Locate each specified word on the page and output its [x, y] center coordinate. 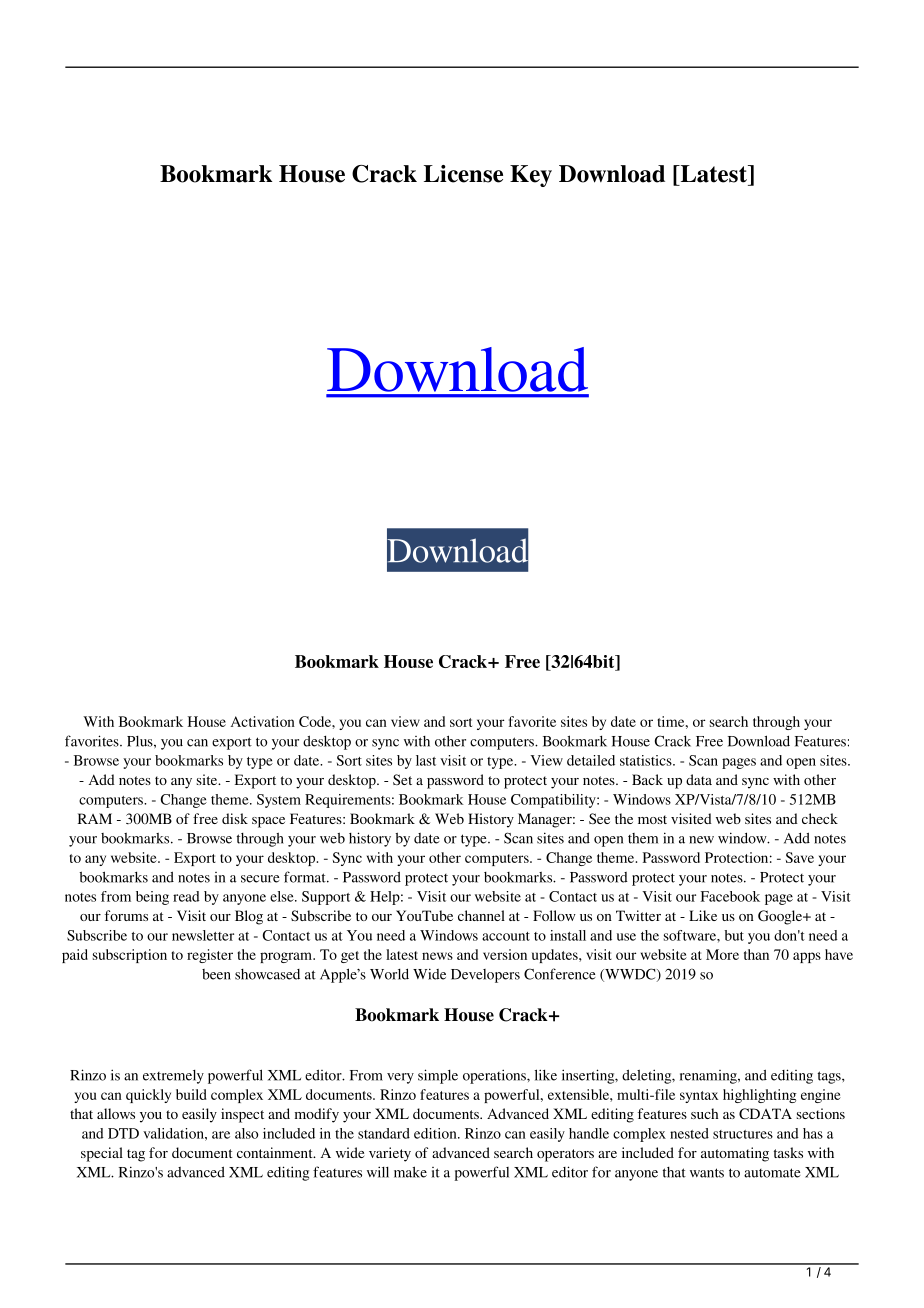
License [463, 174]
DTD [123, 1133]
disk [235, 818]
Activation [263, 721]
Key [531, 176]
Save [800, 857]
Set [402, 779]
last [426, 760]
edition [436, 1133]
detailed [591, 760]
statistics [647, 760]
